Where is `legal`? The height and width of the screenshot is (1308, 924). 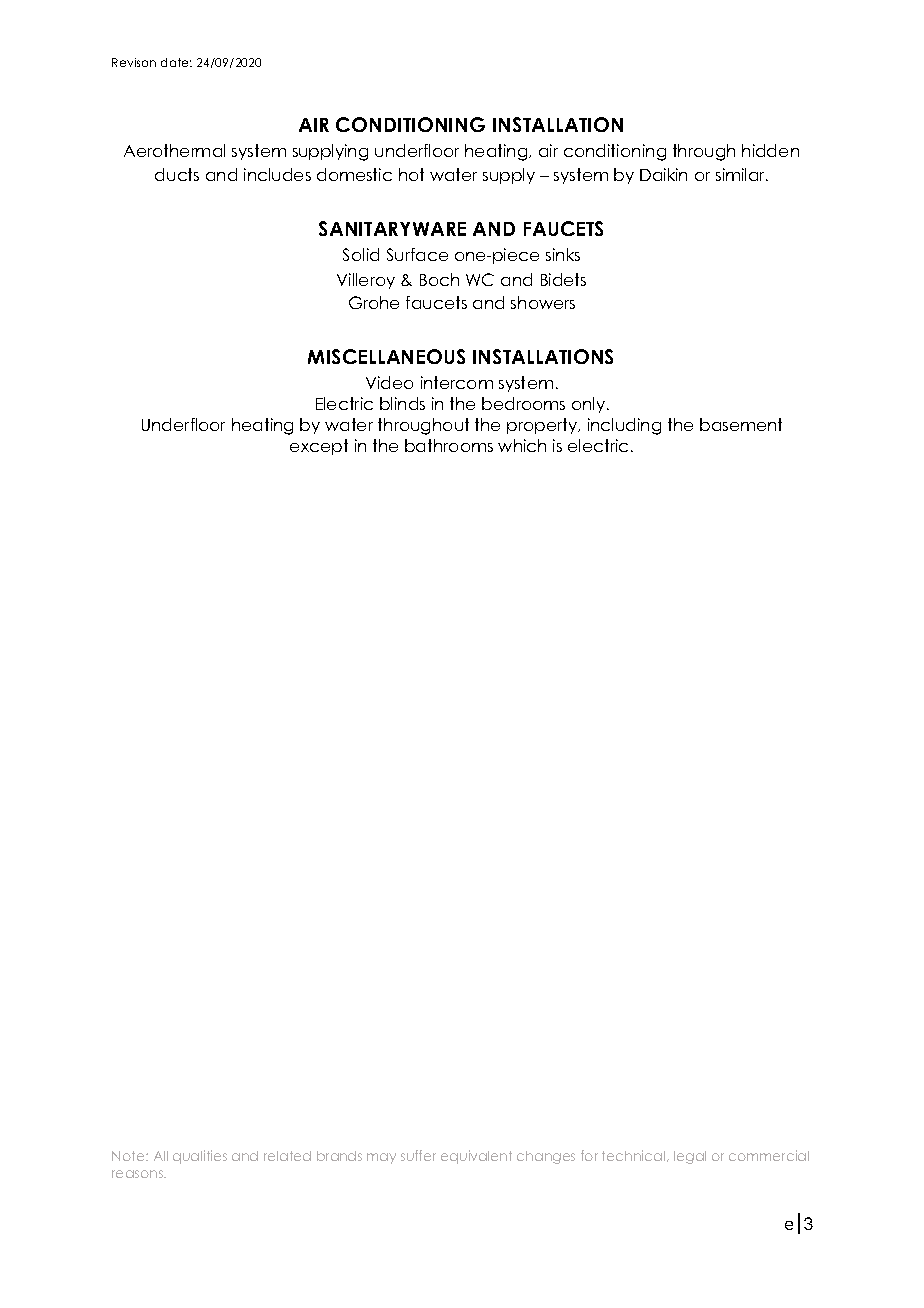 legal is located at coordinates (690, 1157).
